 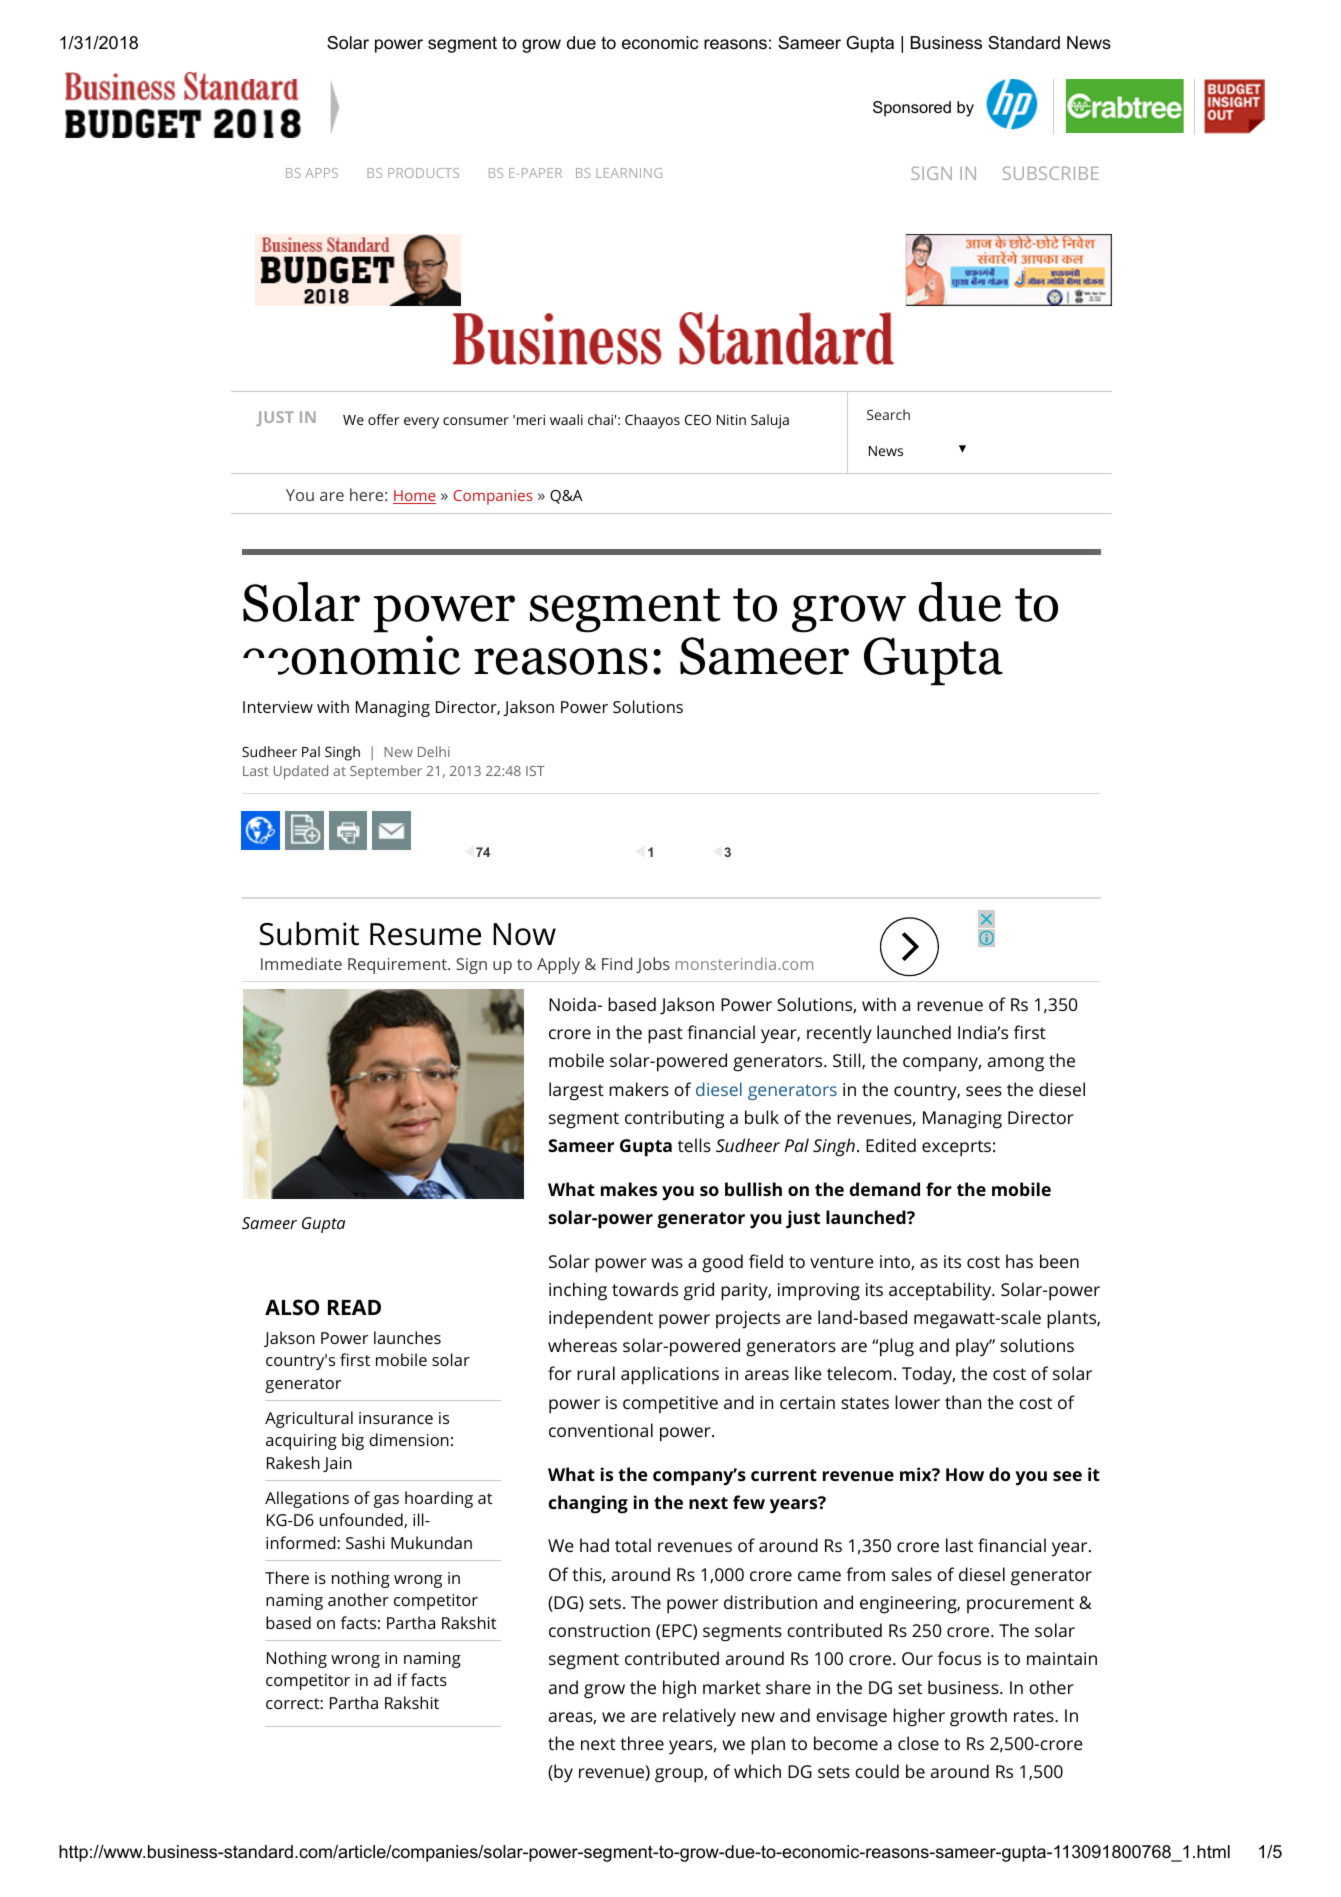 I want to click on unfounded, so click(x=362, y=1520).
